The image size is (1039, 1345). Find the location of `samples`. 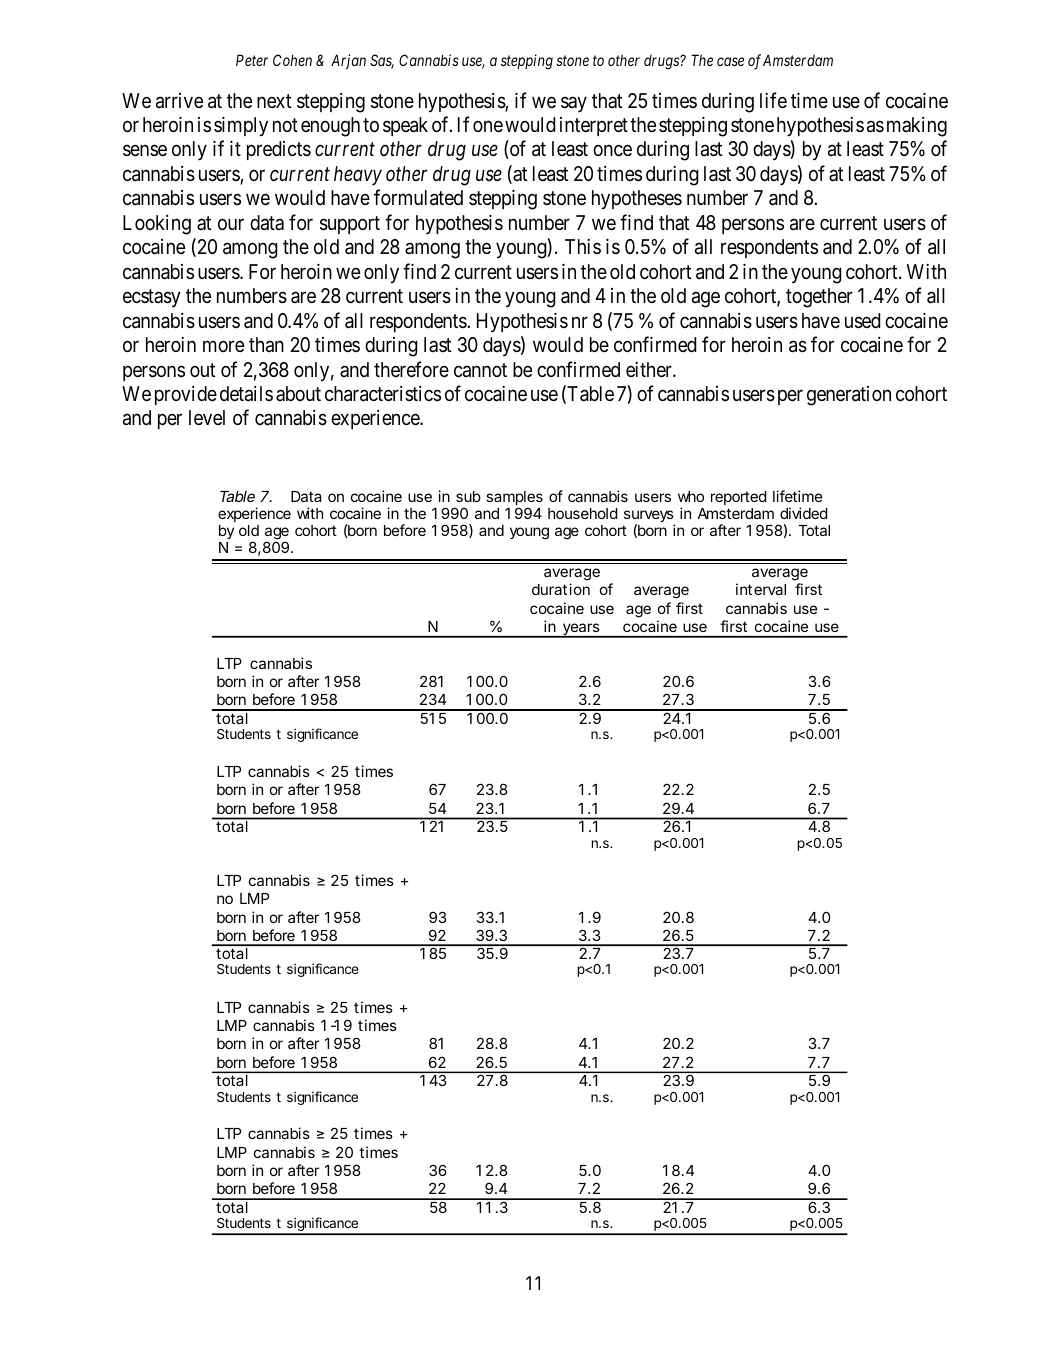

samples is located at coordinates (514, 499).
